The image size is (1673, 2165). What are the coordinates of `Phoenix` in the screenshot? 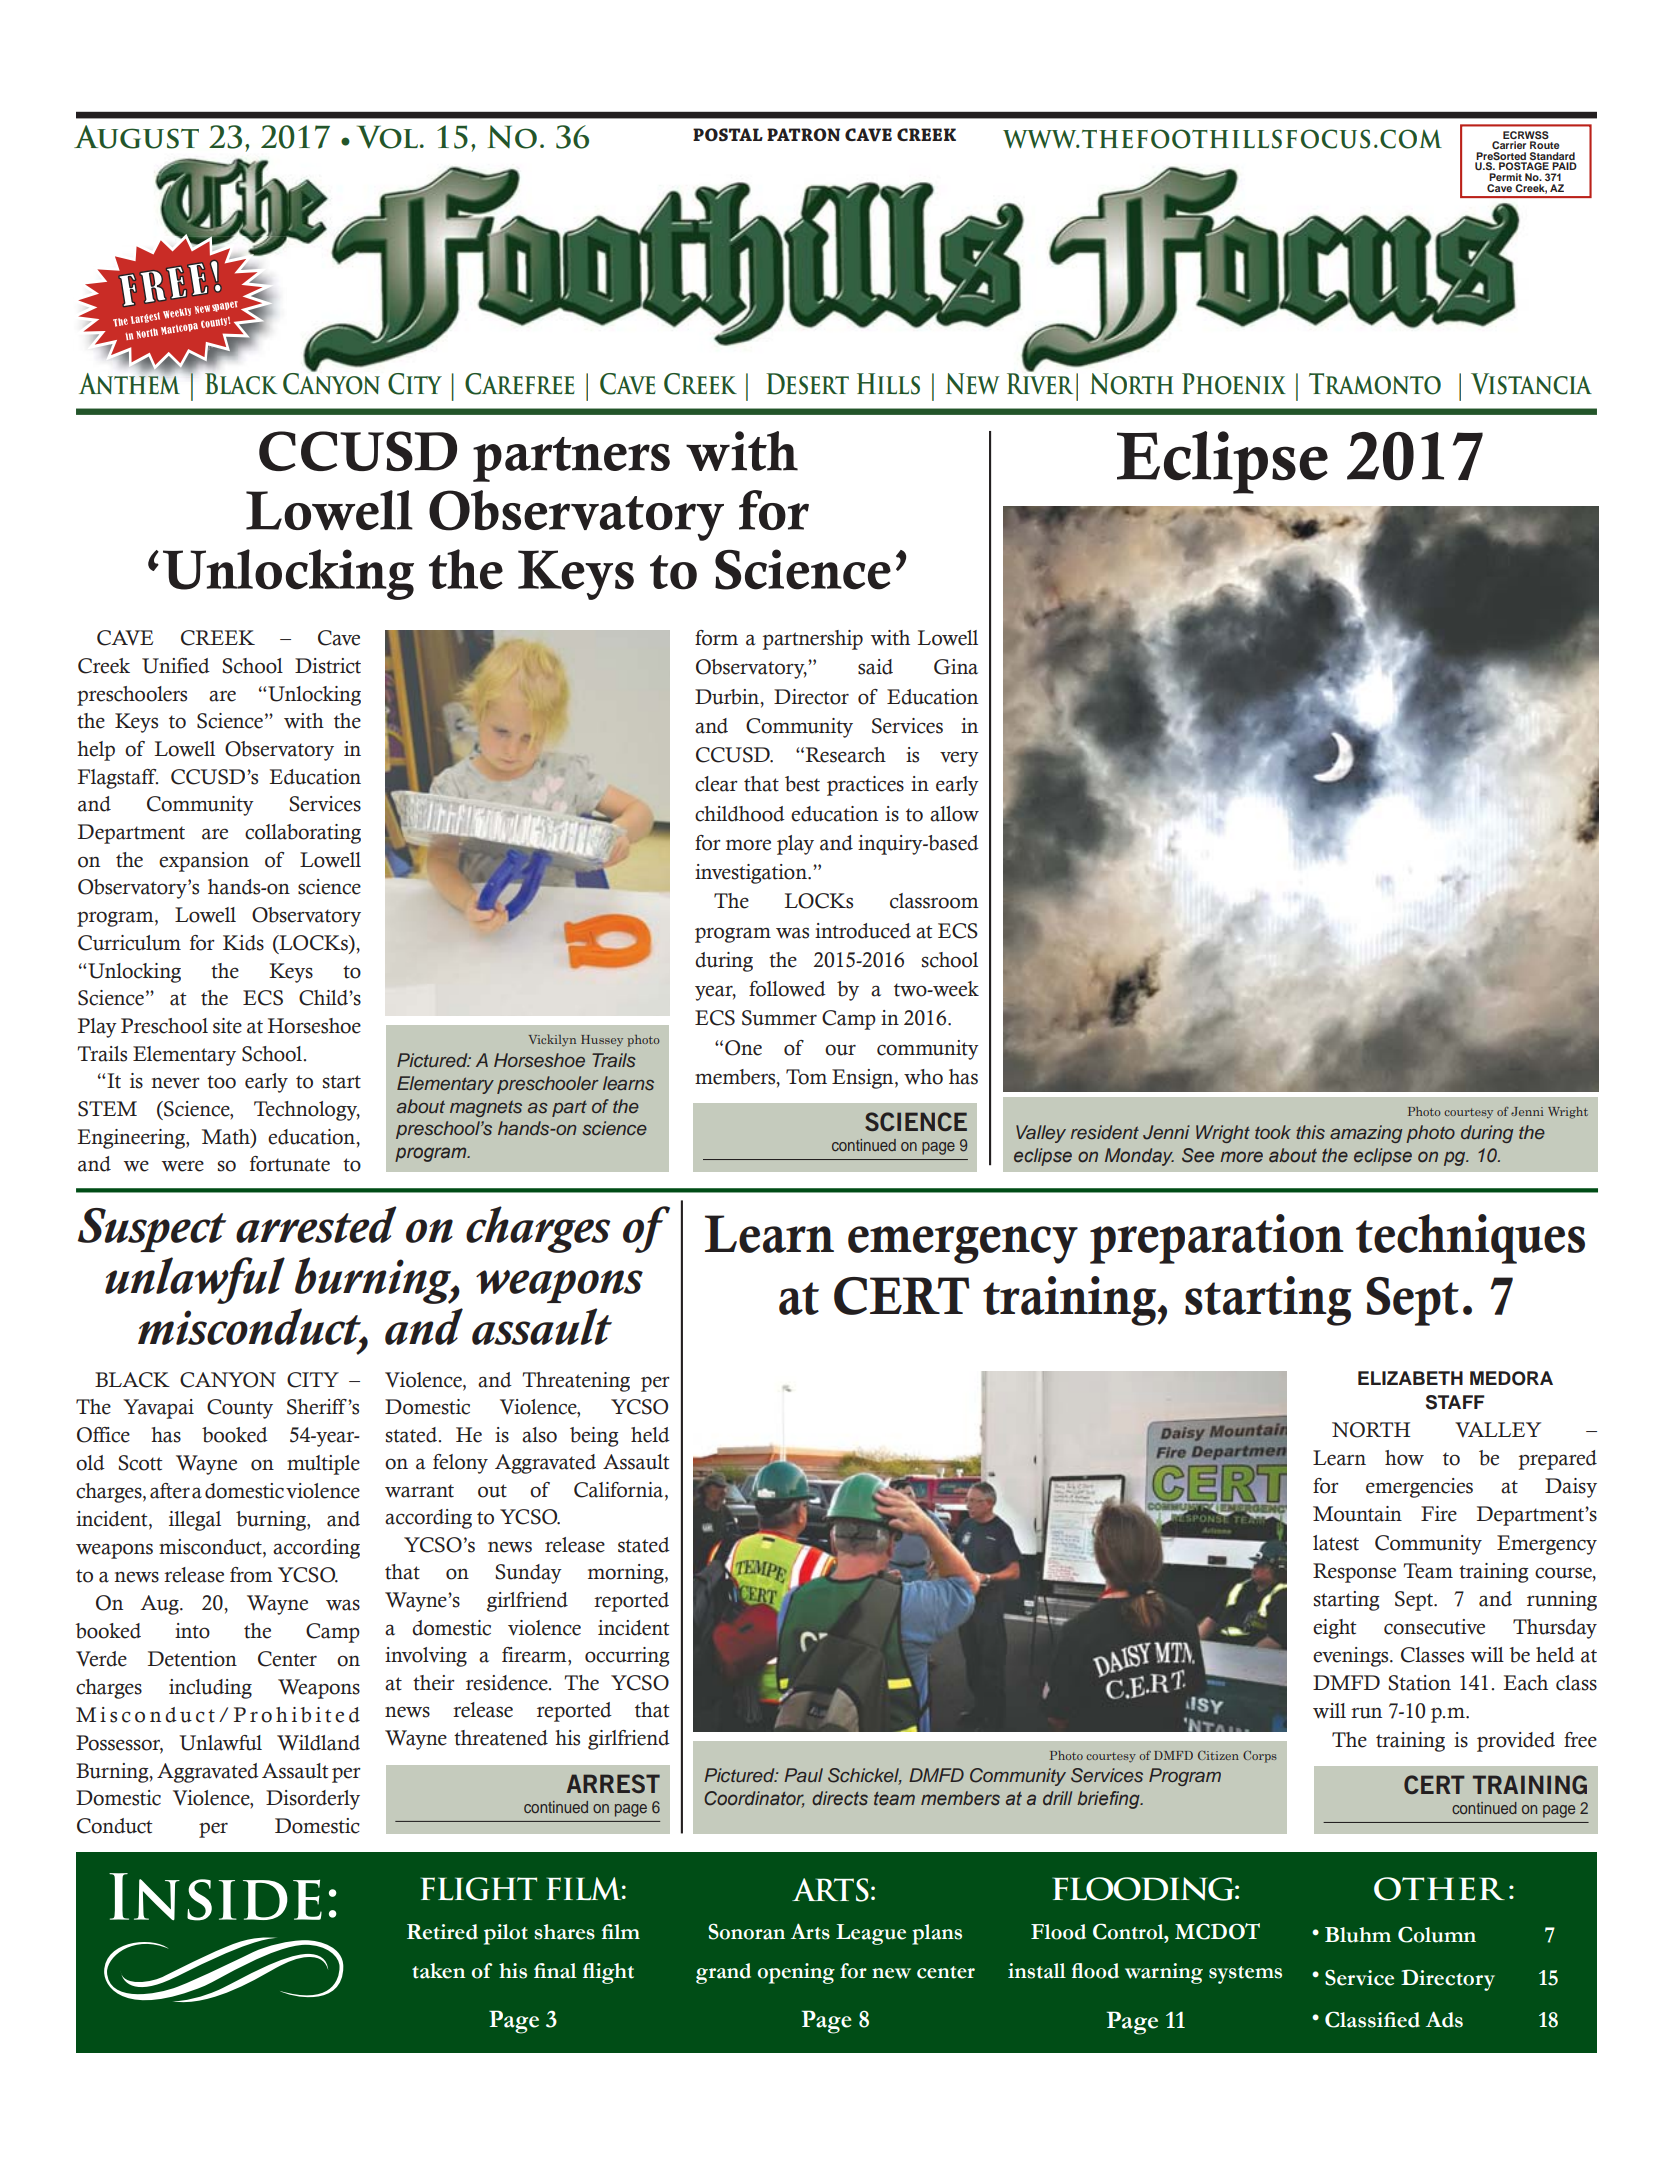 It's located at (1234, 384).
